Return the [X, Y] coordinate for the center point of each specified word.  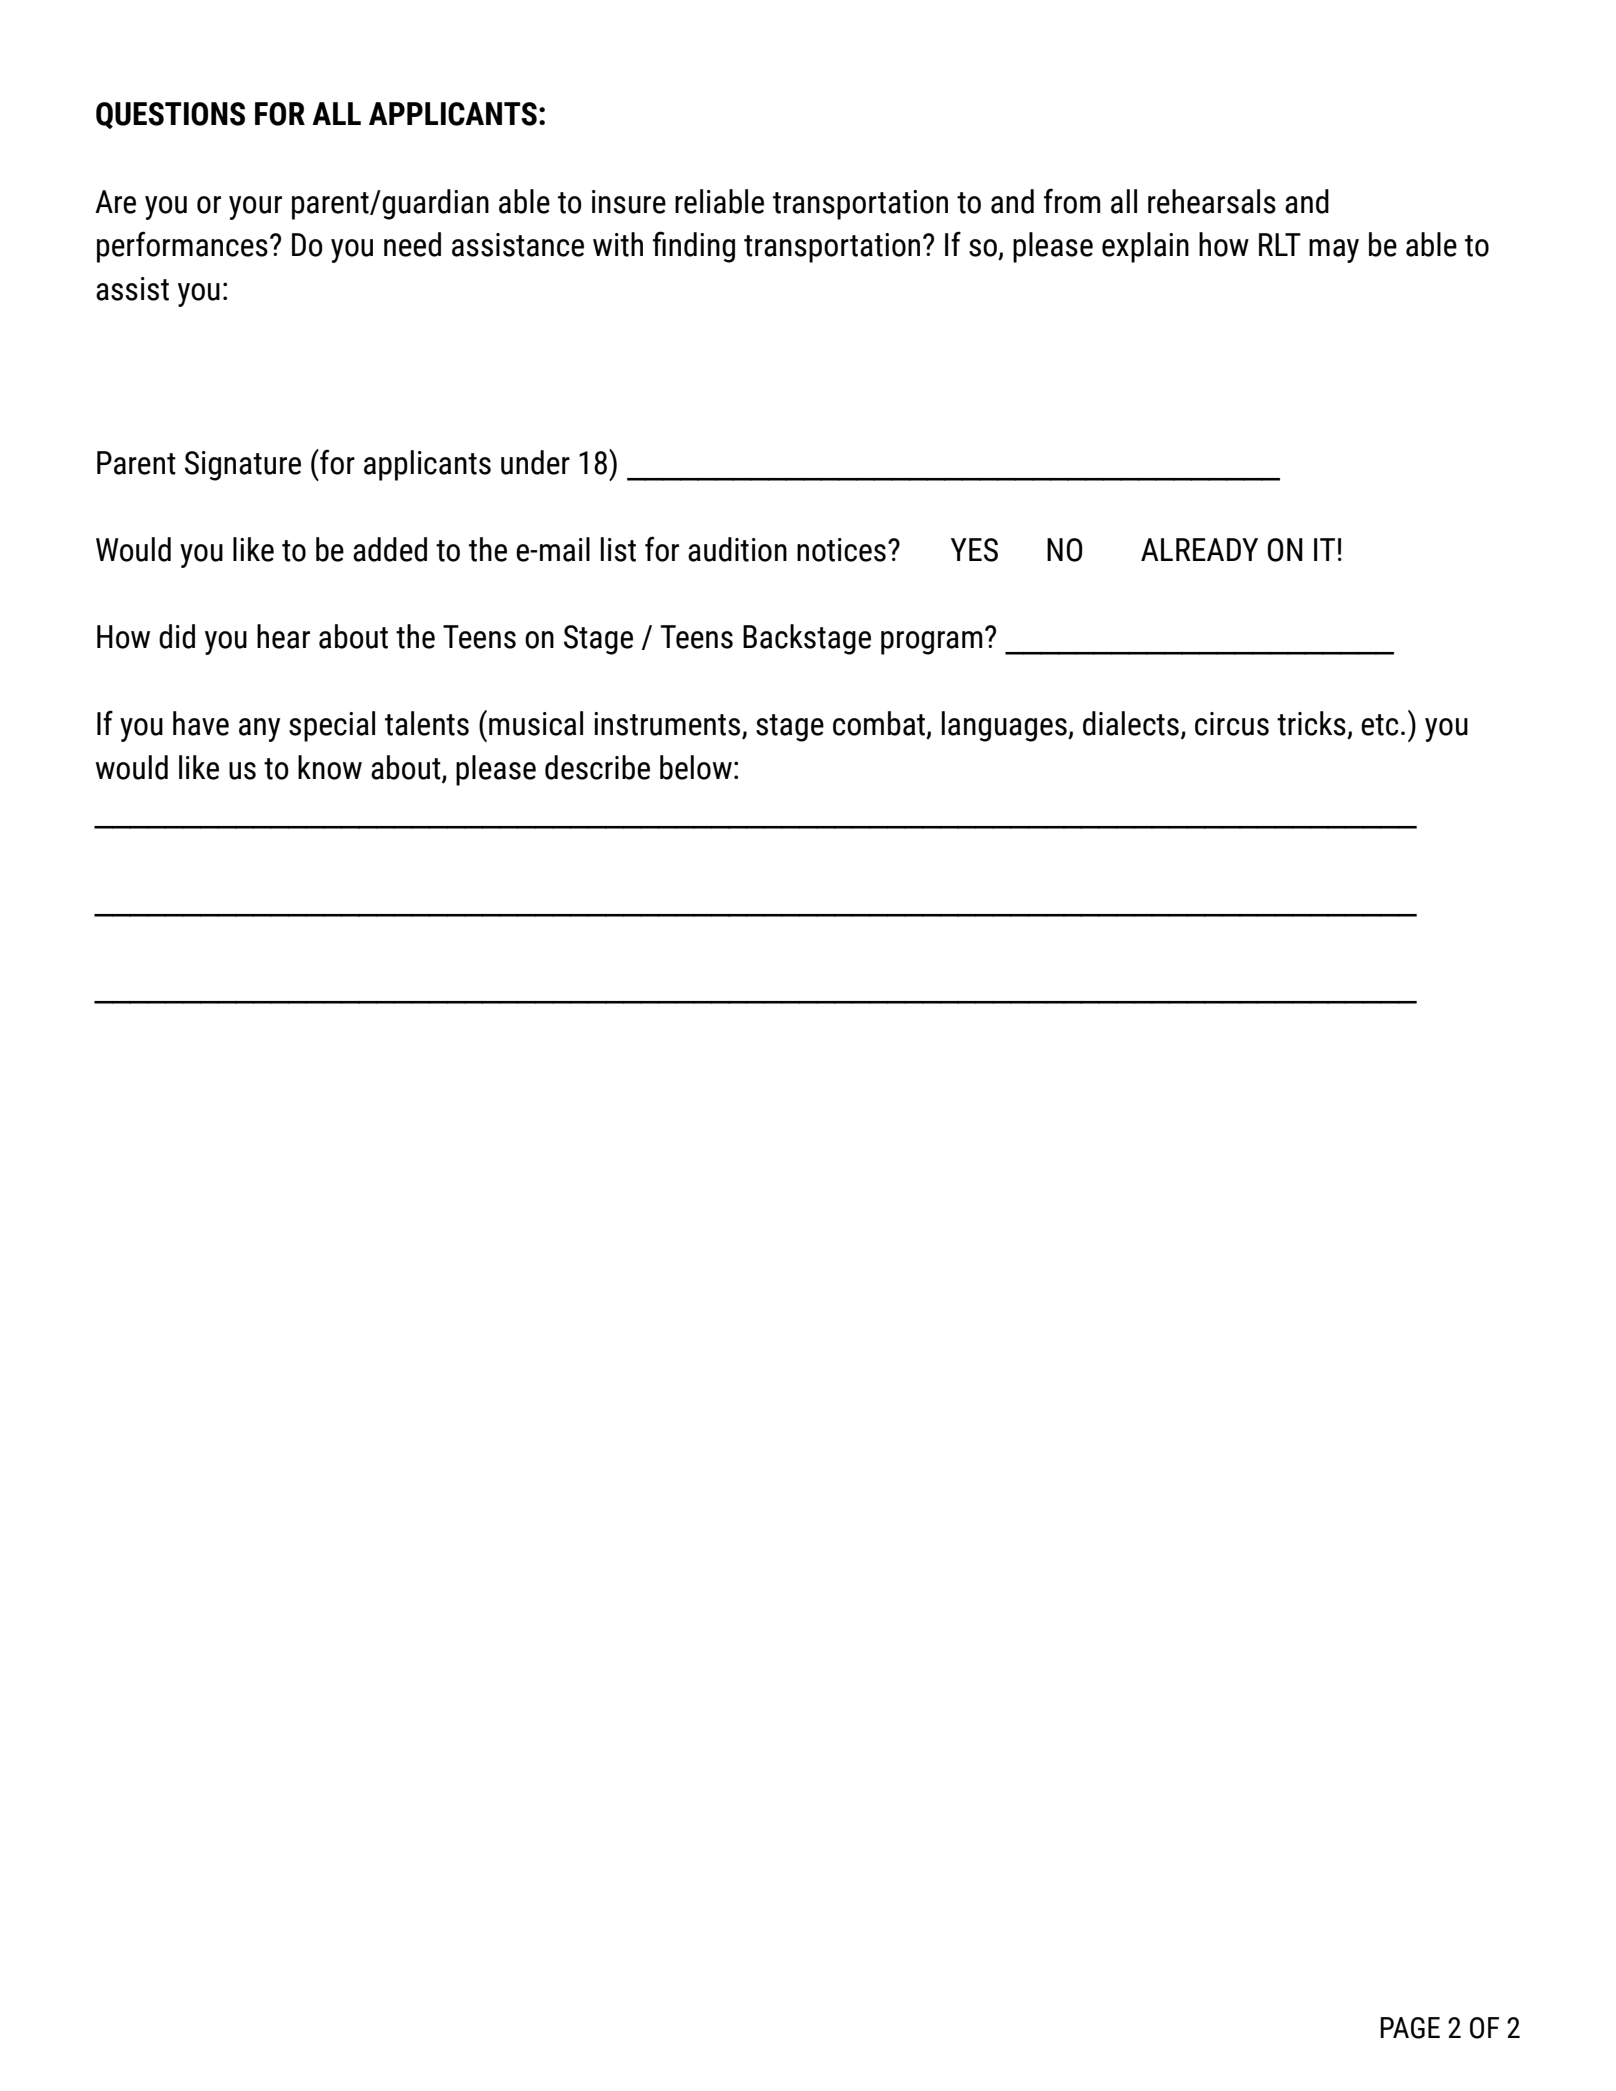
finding [694, 247]
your [255, 208]
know [330, 767]
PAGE [1410, 2028]
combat [880, 724]
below [696, 767]
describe [597, 767]
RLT [1280, 244]
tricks [1311, 723]
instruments [668, 725]
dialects [1131, 723]
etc [1380, 725]
